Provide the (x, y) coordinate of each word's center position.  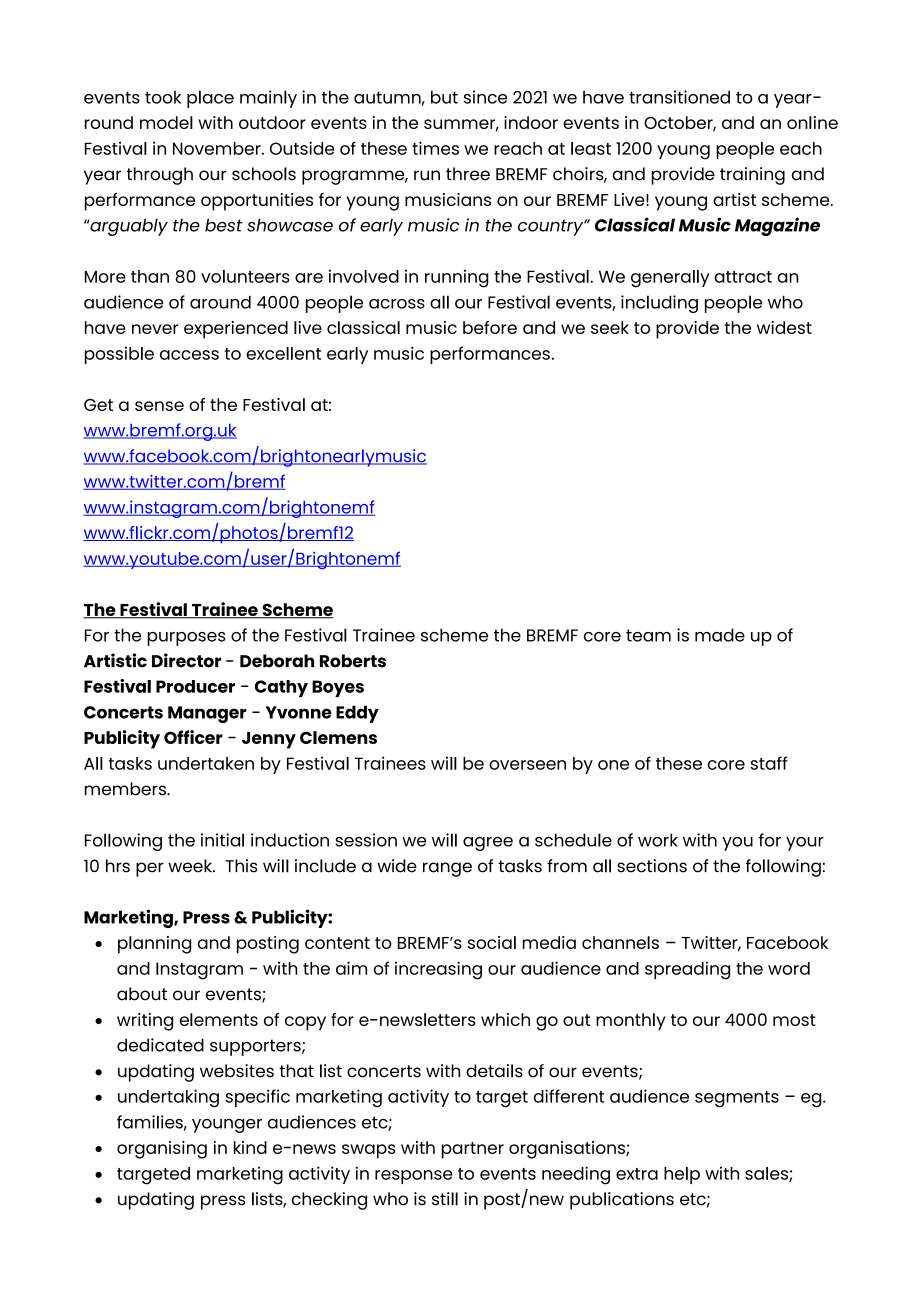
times (435, 148)
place (210, 99)
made (720, 635)
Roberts (353, 661)
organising (162, 1150)
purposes (186, 639)
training (752, 176)
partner (473, 1150)
